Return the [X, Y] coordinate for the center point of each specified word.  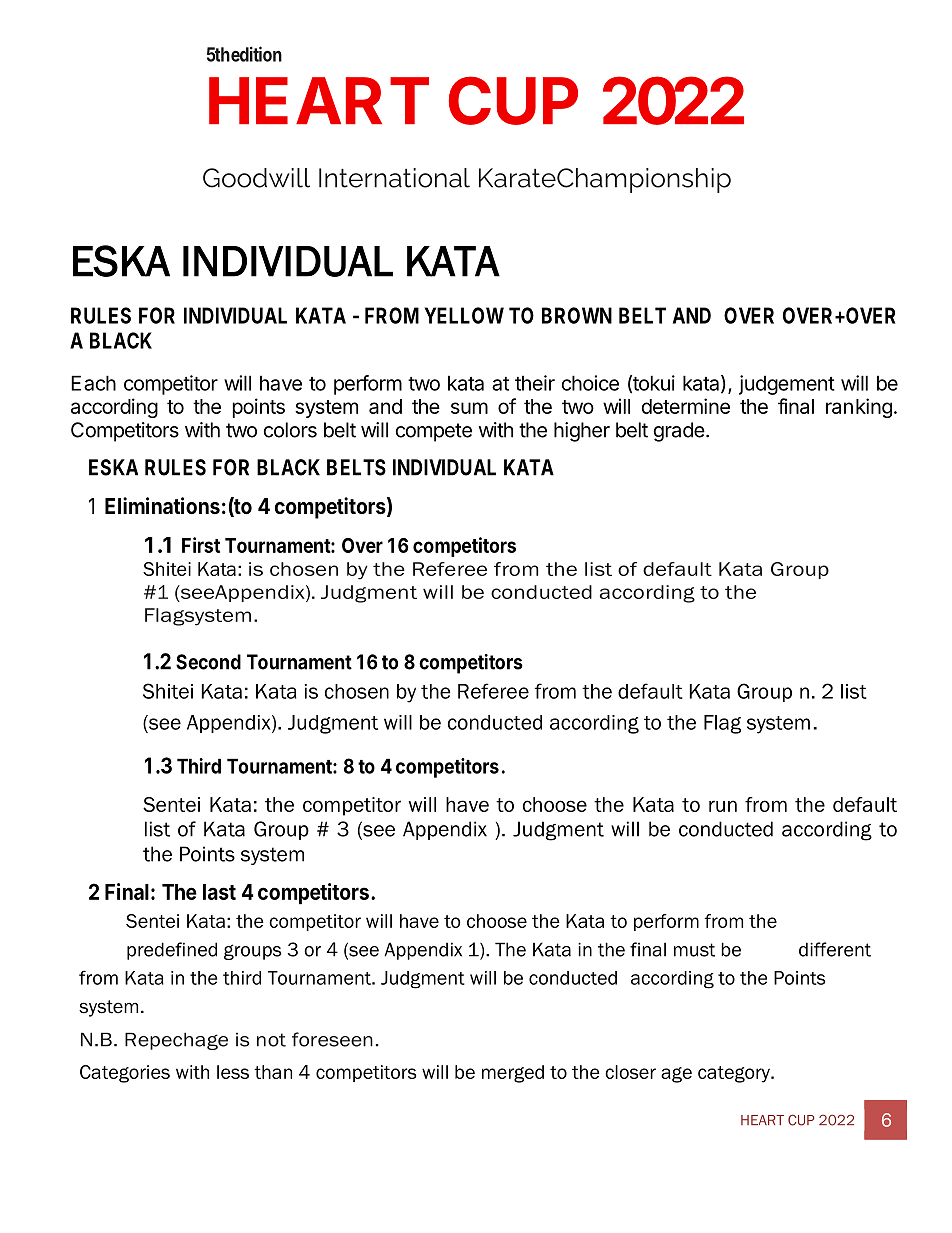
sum [469, 408]
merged [513, 1074]
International [394, 178]
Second [208, 662]
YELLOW [464, 315]
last [219, 892]
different [835, 949]
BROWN [577, 315]
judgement [787, 385]
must [694, 950]
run [723, 806]
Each [93, 383]
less [233, 1072]
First [201, 545]
